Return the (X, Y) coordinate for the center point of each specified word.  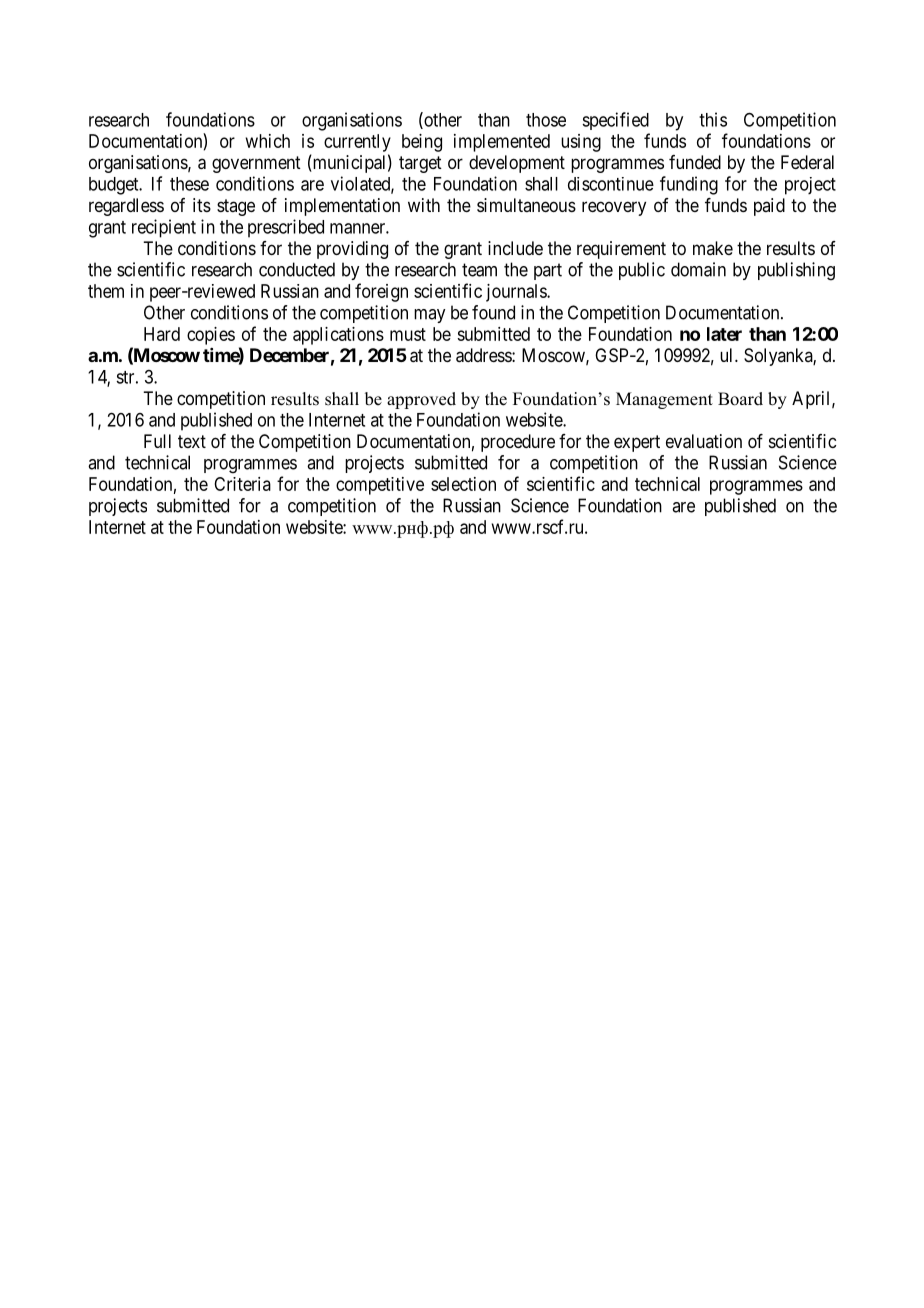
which (268, 141)
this (713, 119)
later (724, 334)
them (106, 291)
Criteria (242, 484)
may (429, 316)
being (422, 143)
